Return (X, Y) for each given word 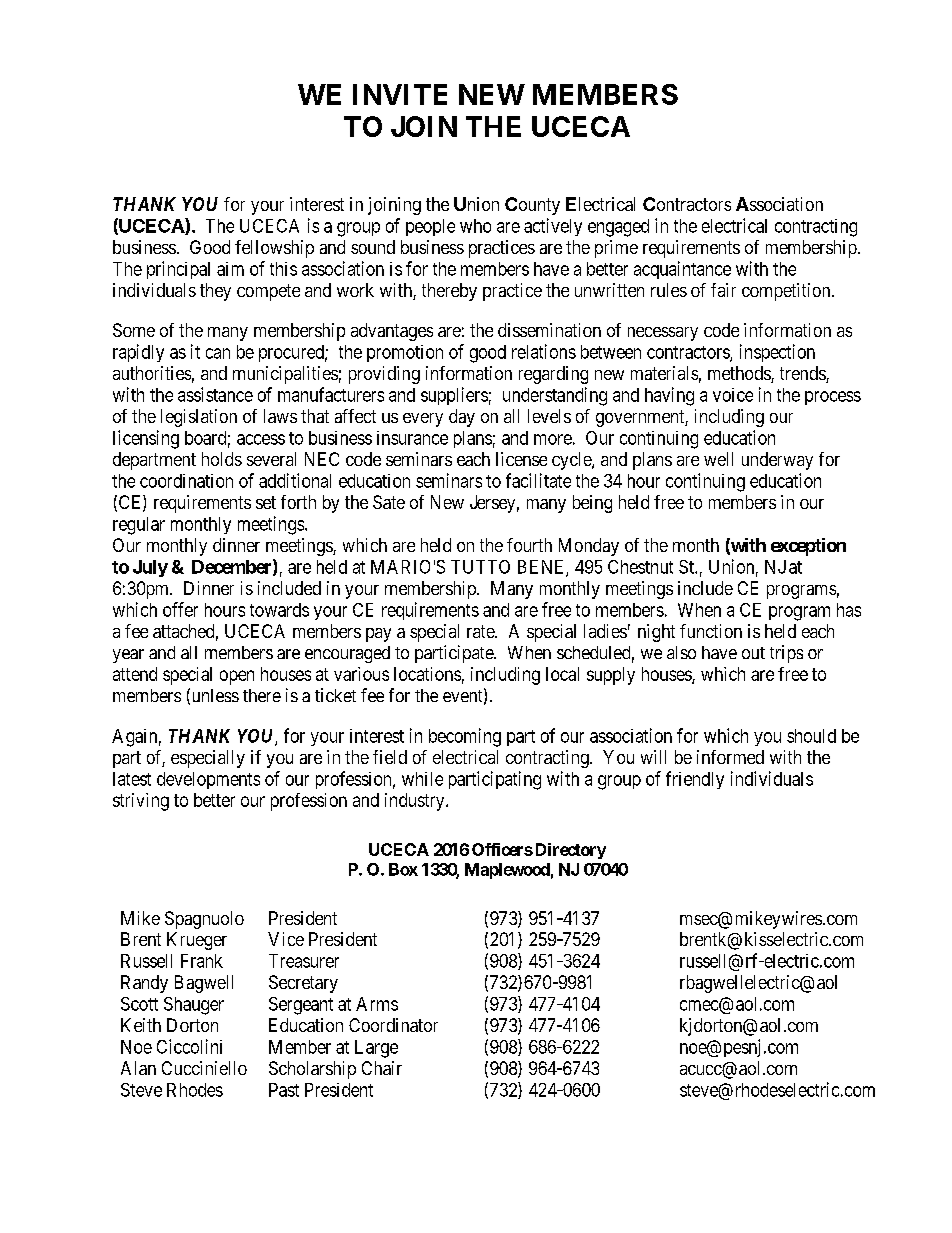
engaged (618, 228)
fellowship (274, 249)
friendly (695, 780)
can (218, 353)
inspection (777, 353)
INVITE (400, 94)
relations (544, 351)
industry (416, 802)
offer (180, 609)
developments (208, 780)
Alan (138, 1068)
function (711, 631)
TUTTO (480, 567)
